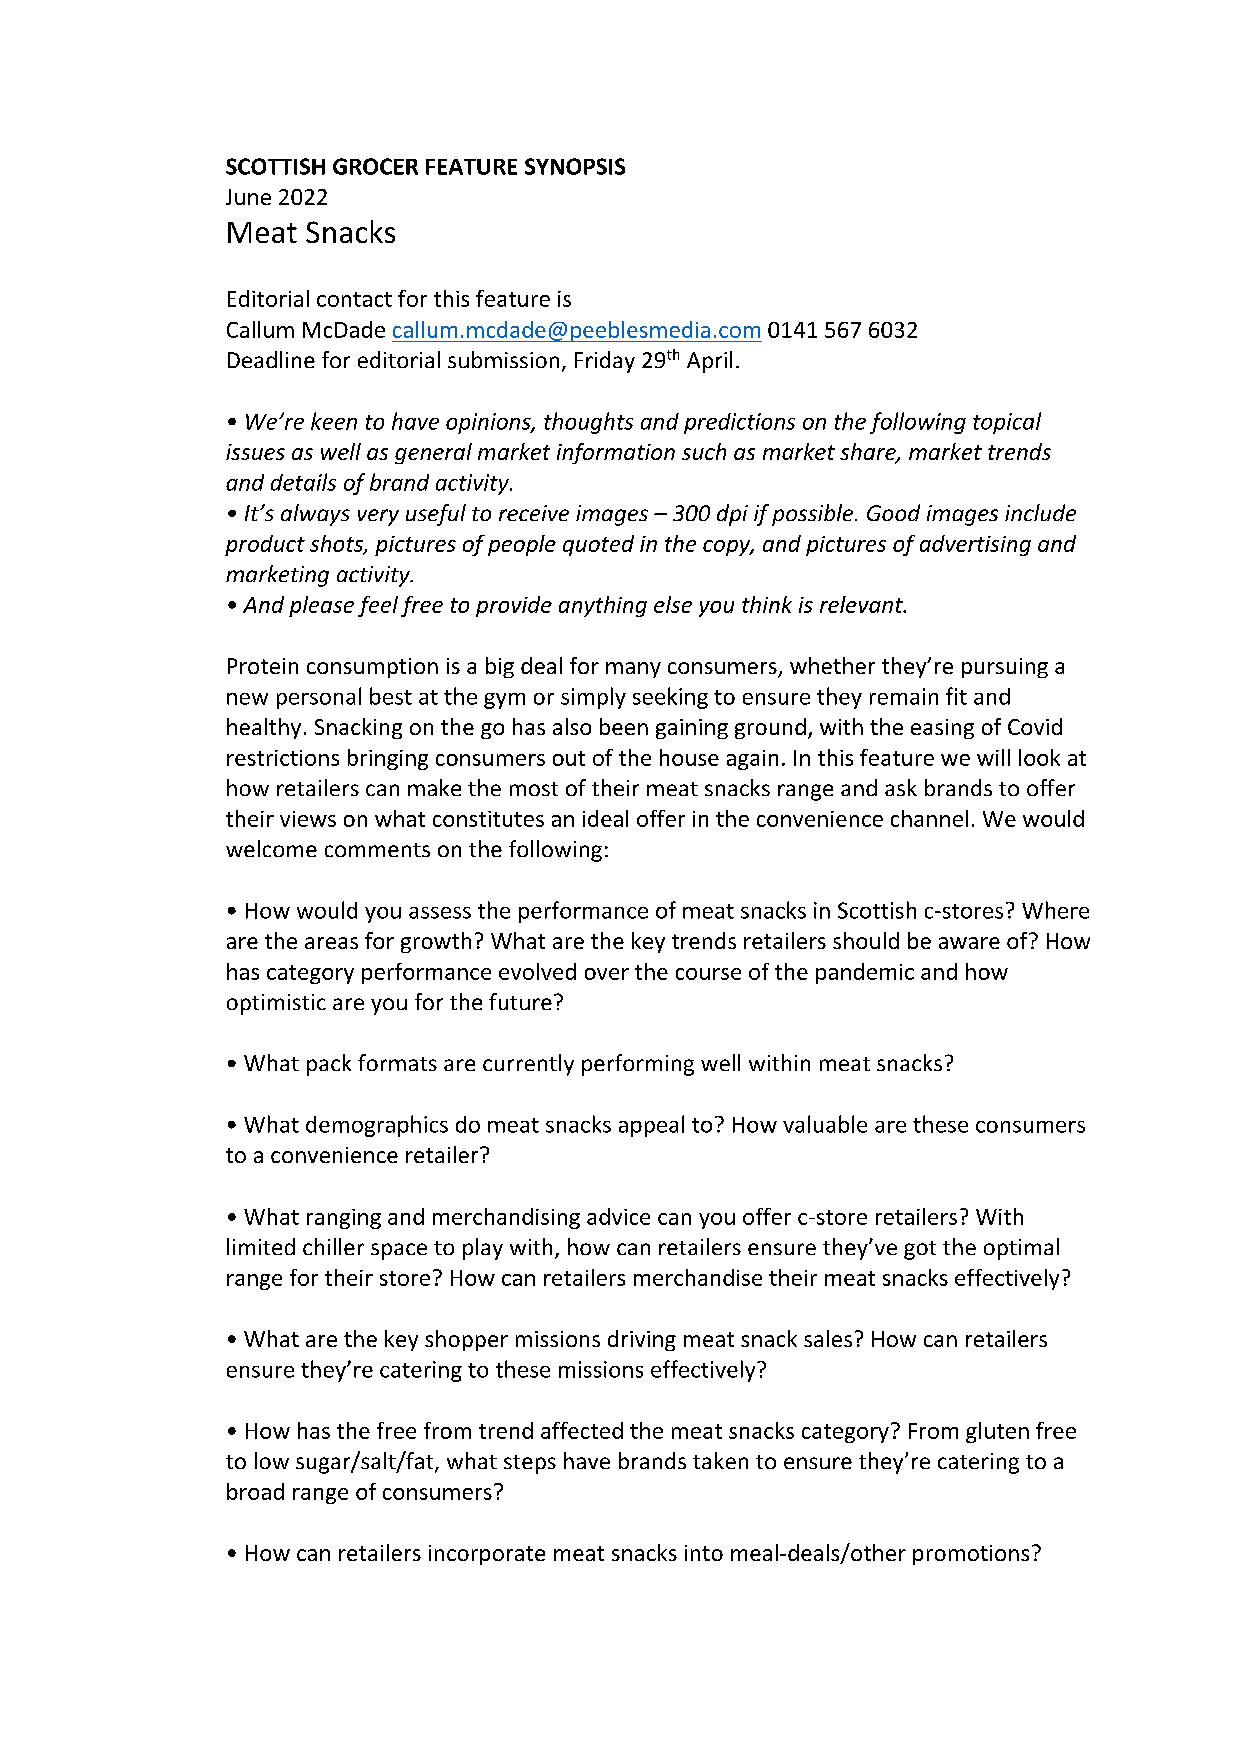 The height and width of the screenshot is (1758, 1242). What do you see at coordinates (638, 1065) in the screenshot?
I see `performing` at bounding box center [638, 1065].
